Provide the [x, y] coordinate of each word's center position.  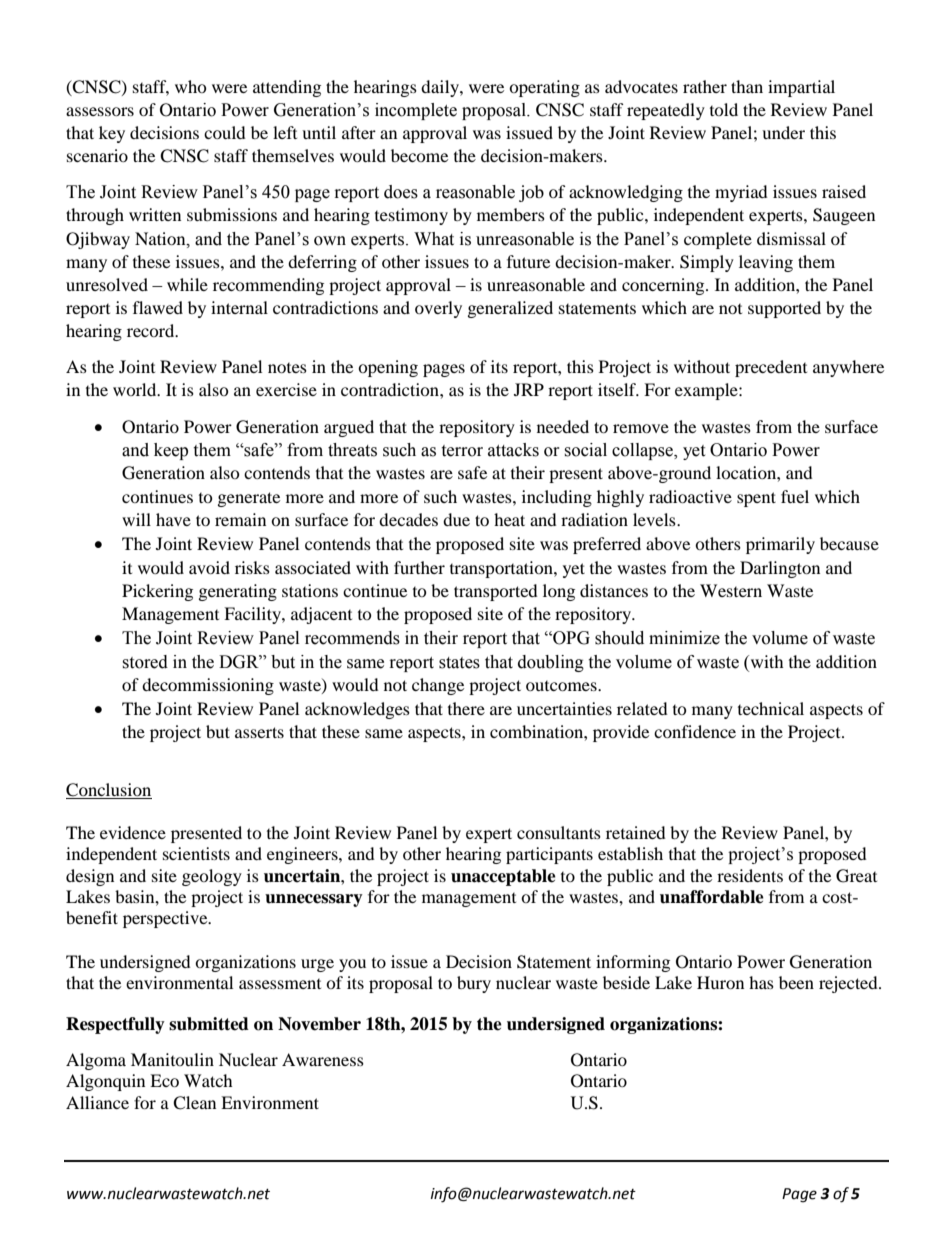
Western [731, 590]
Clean [194, 1103]
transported [496, 592]
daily [441, 88]
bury [474, 984]
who [191, 86]
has [761, 982]
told [724, 109]
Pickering [157, 592]
